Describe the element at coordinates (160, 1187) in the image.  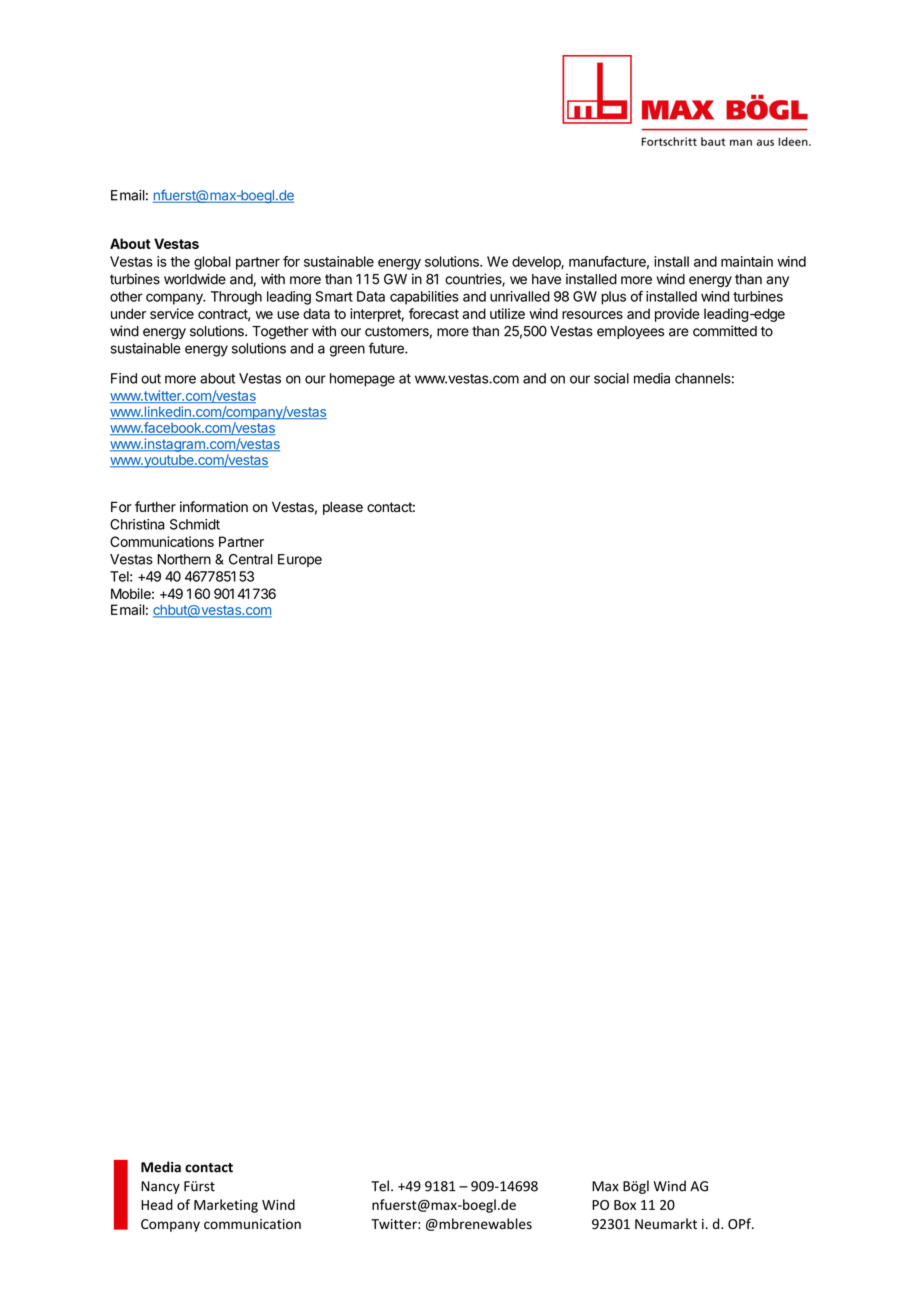
I see `Nancy` at that location.
